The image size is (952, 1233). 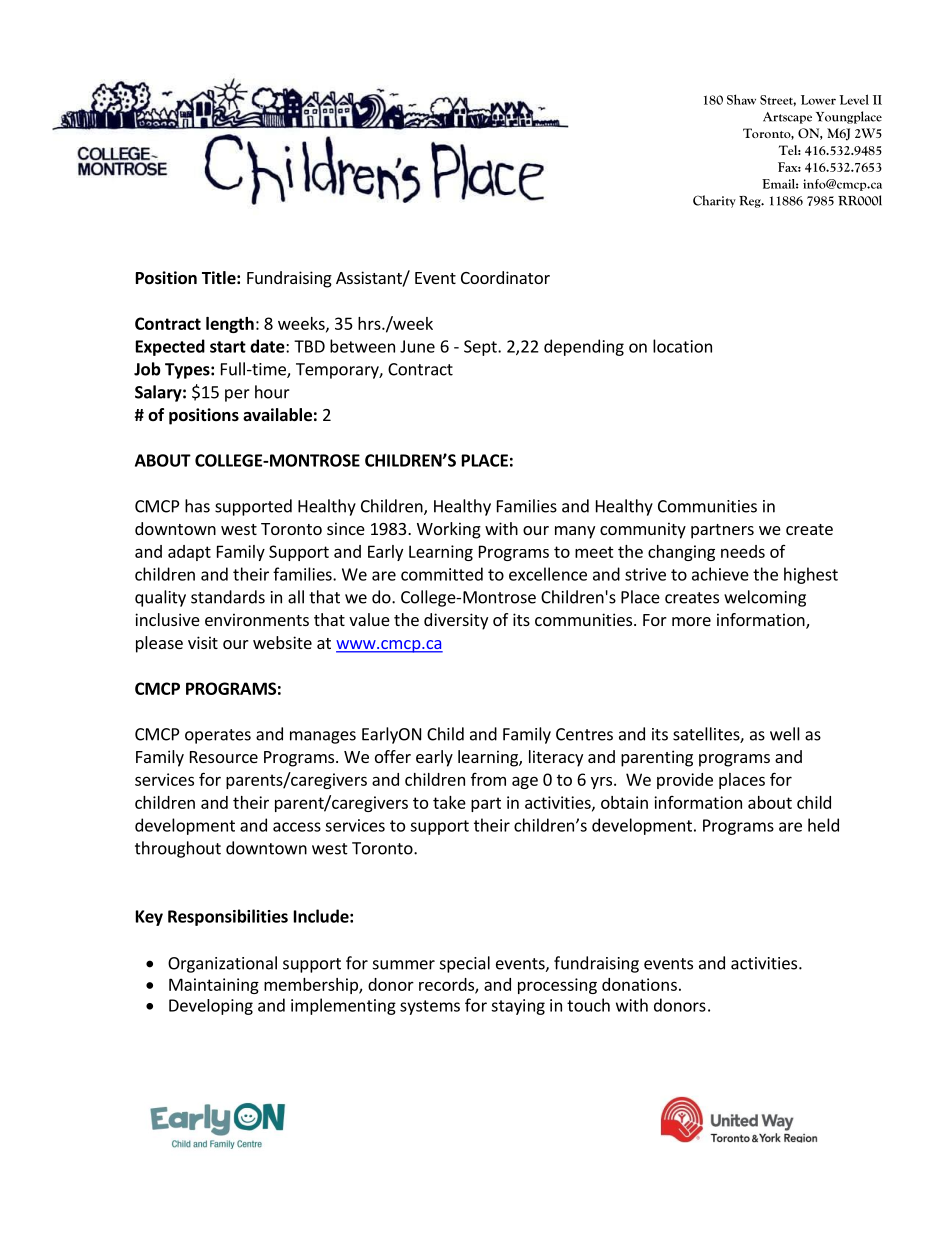 I want to click on Maintaining, so click(x=214, y=986).
